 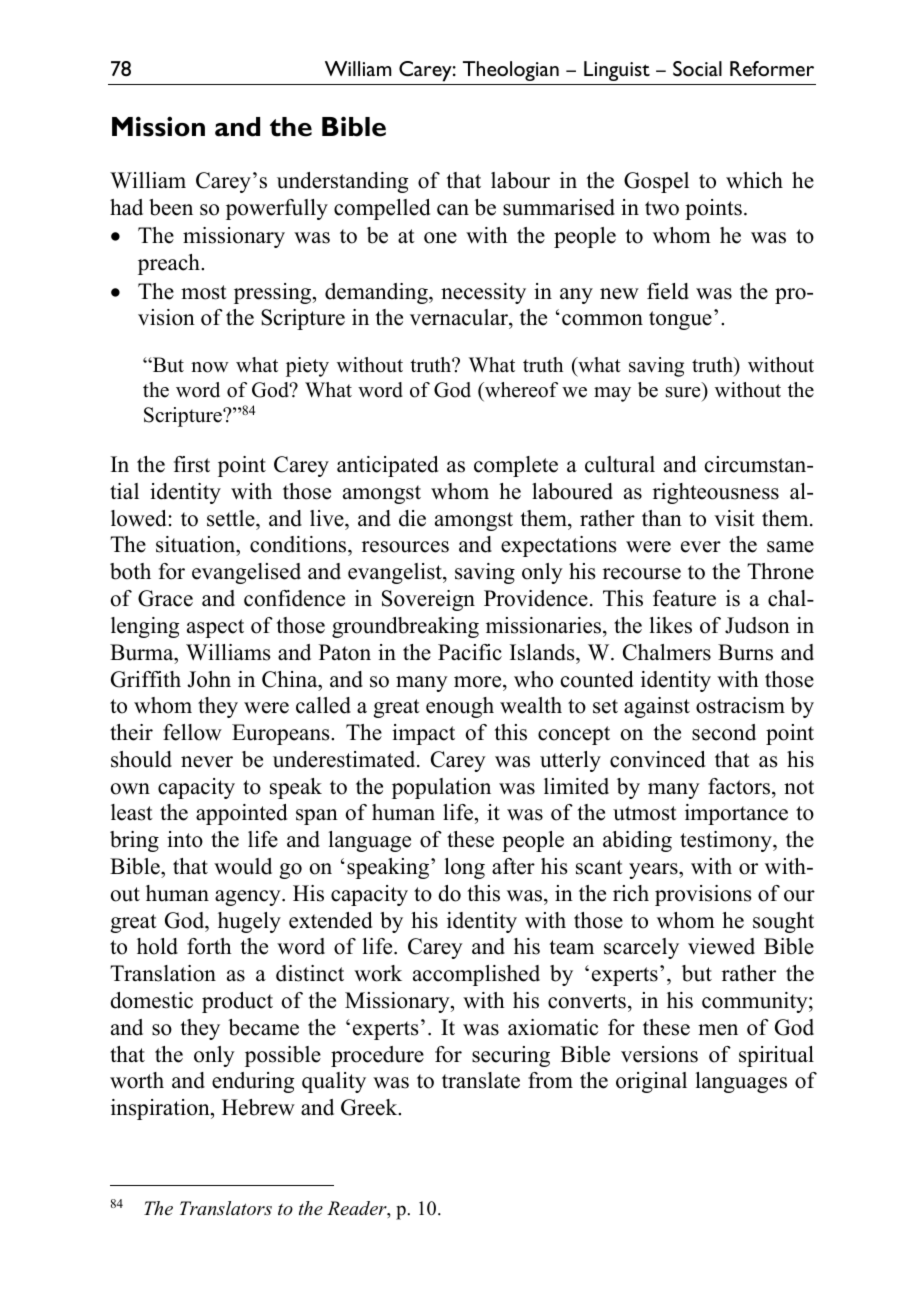 I want to click on Translators, so click(x=226, y=1208).
